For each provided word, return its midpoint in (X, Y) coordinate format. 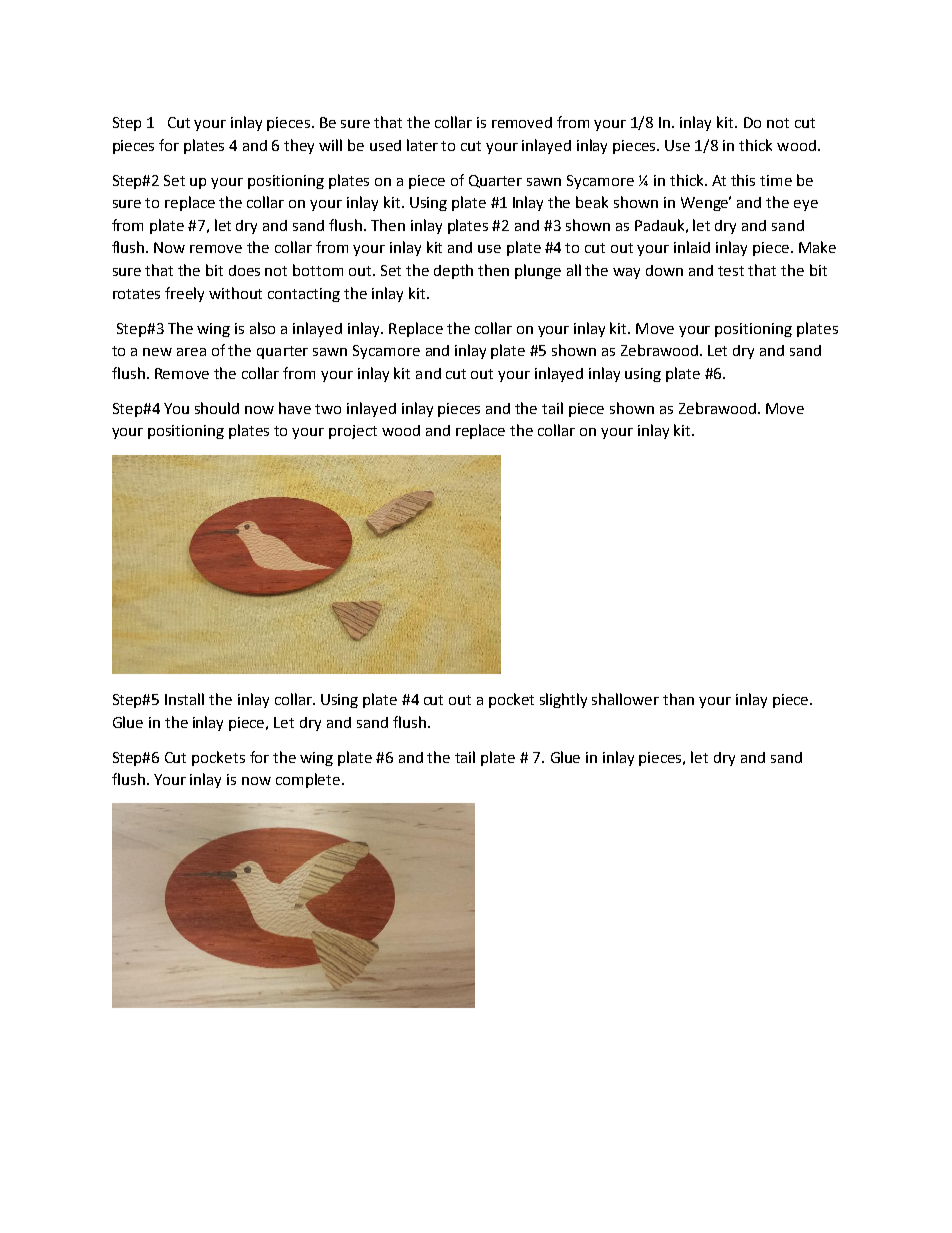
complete (309, 780)
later (422, 145)
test (731, 271)
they (299, 146)
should (217, 408)
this (743, 180)
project (353, 432)
